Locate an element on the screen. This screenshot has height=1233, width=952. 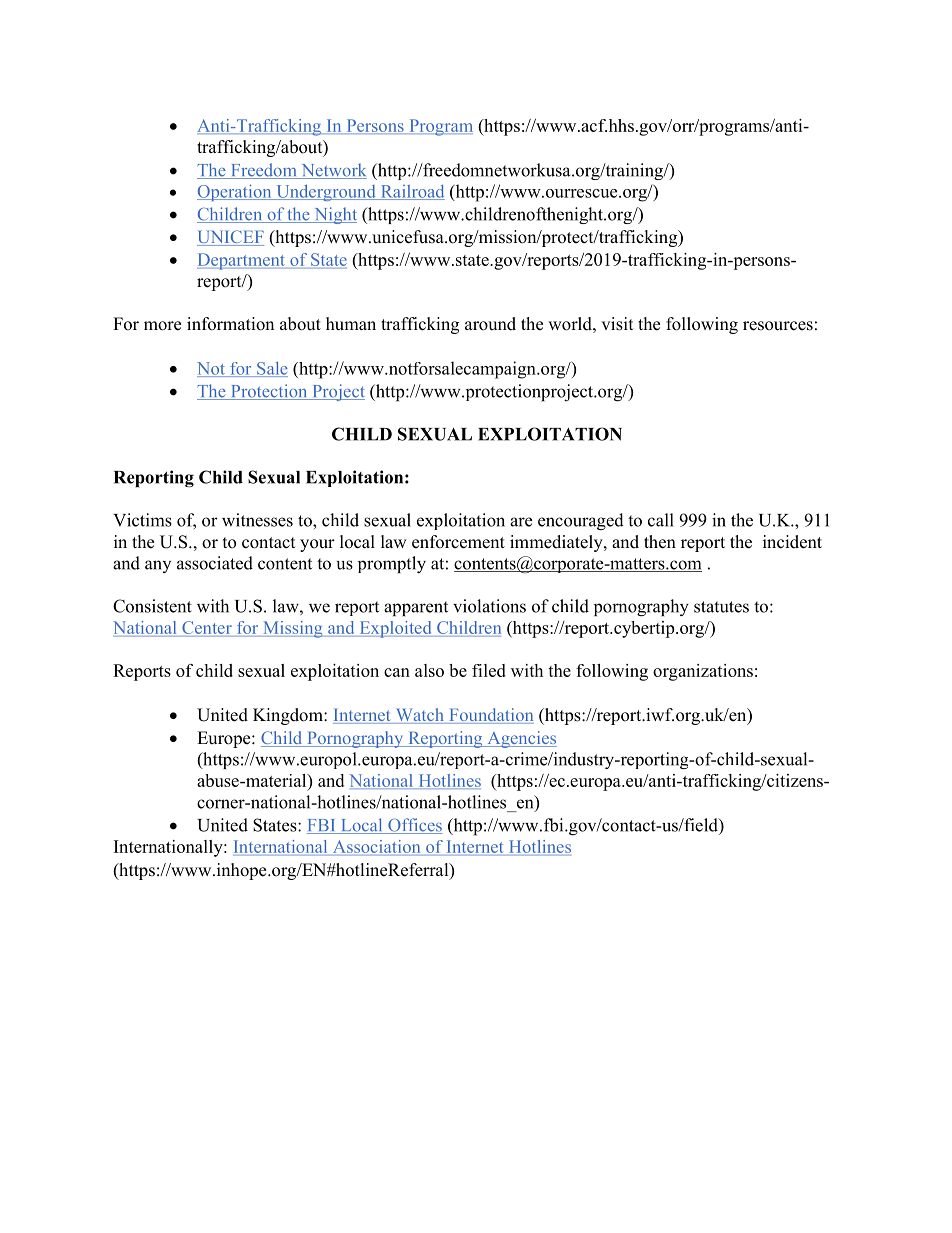
information is located at coordinates (230, 324).
